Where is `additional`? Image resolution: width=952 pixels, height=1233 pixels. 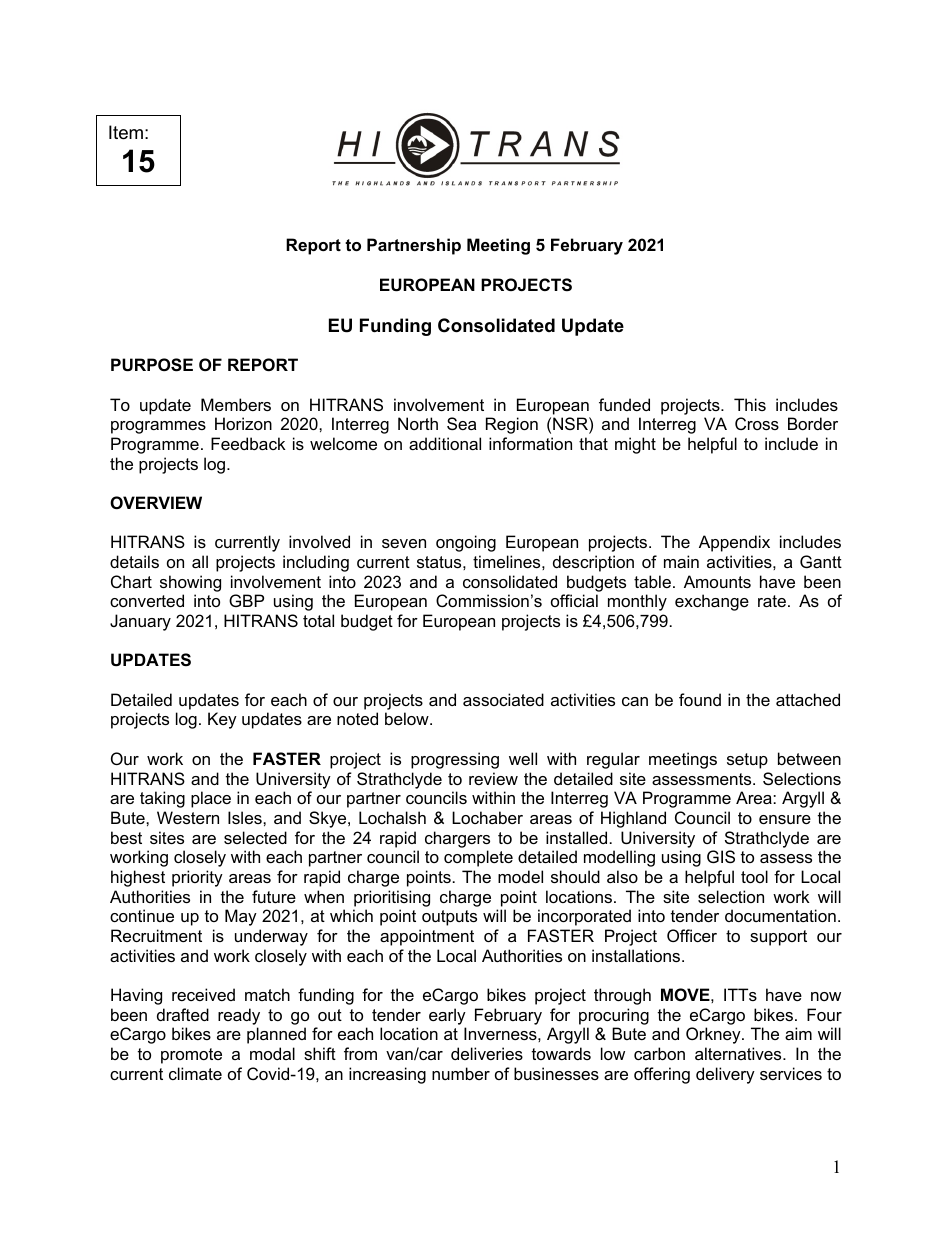
additional is located at coordinates (445, 443).
